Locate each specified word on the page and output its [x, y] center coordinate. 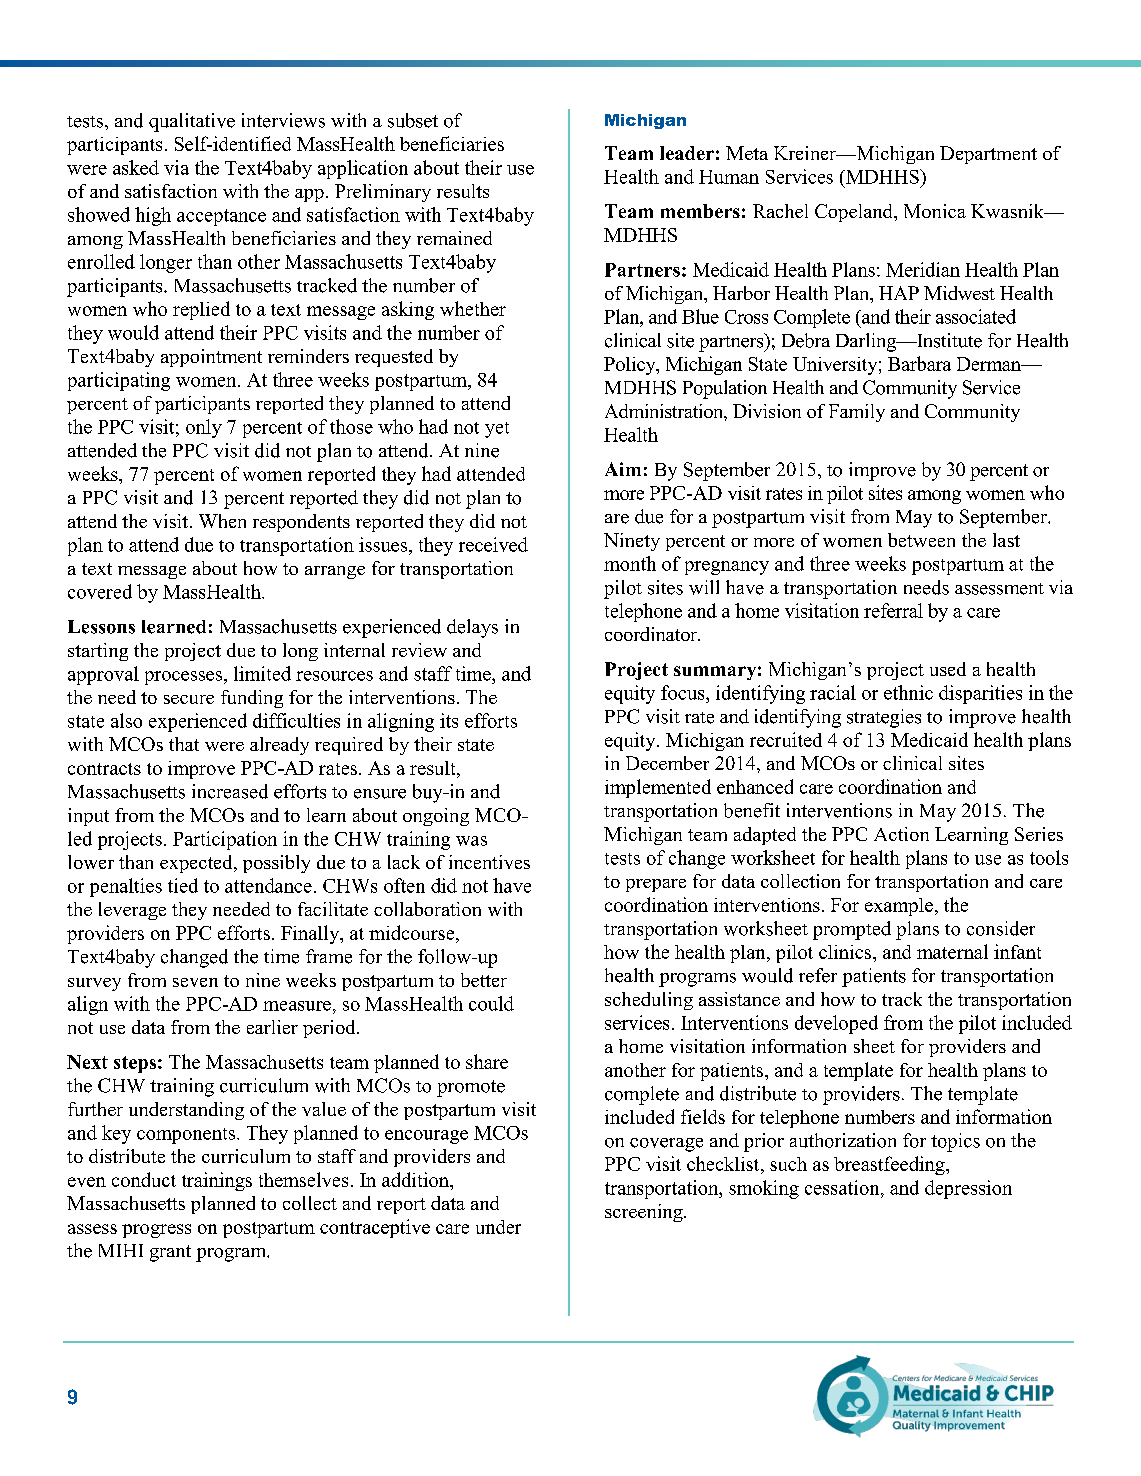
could [491, 1003]
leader [687, 153]
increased [230, 791]
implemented [658, 788]
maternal [952, 951]
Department [988, 155]
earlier [272, 1027]
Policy [631, 366]
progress [156, 1231]
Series [1039, 834]
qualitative [192, 122]
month [630, 563]
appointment [211, 358]
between [921, 540]
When [222, 521]
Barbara [919, 363]
